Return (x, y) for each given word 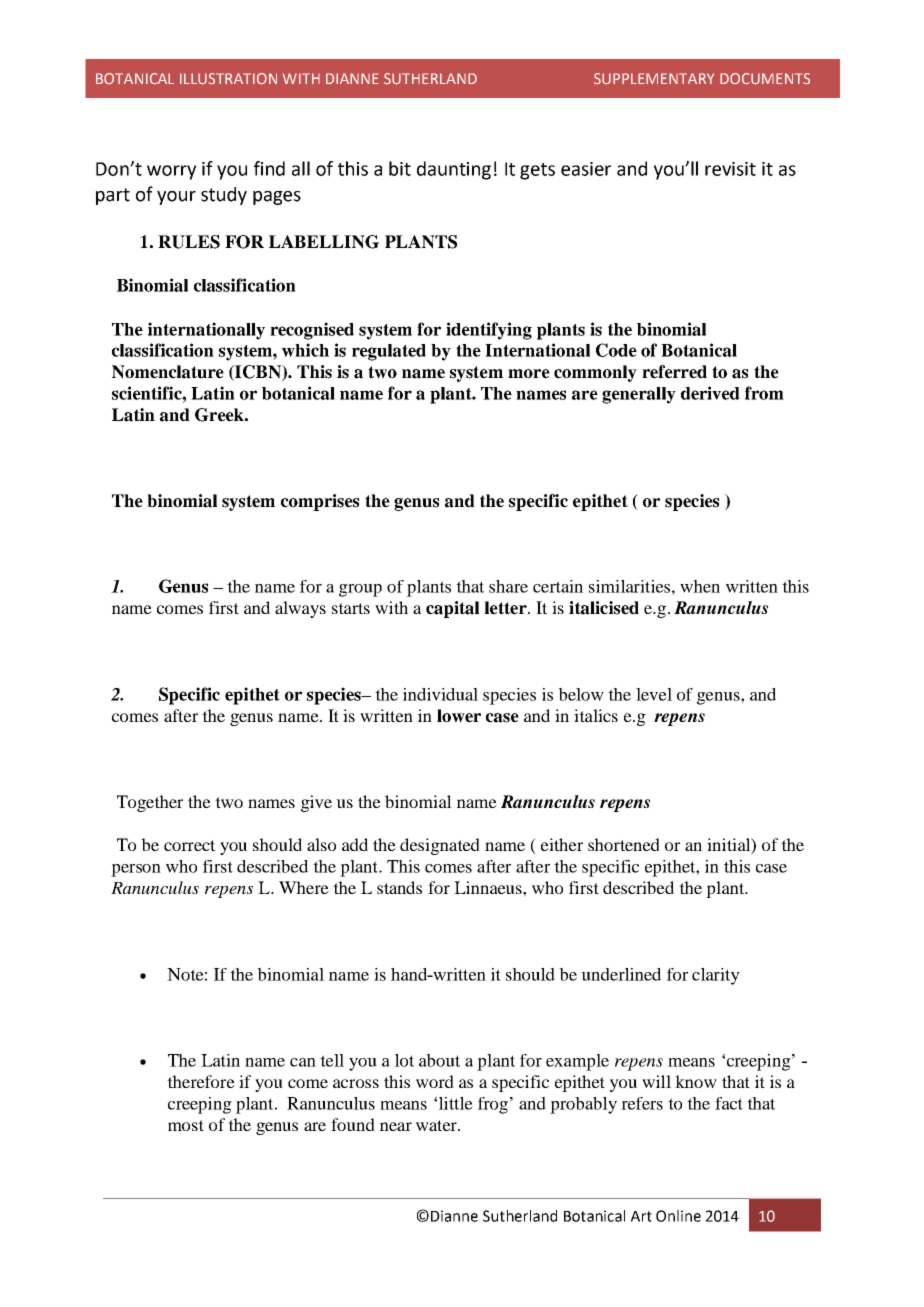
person (136, 870)
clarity (716, 976)
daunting (454, 170)
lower (459, 716)
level (654, 694)
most (186, 1125)
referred (674, 372)
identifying (489, 331)
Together (150, 803)
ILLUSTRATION (228, 79)
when (700, 586)
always (300, 609)
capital (452, 609)
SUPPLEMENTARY (654, 79)
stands (399, 887)
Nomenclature (168, 372)
